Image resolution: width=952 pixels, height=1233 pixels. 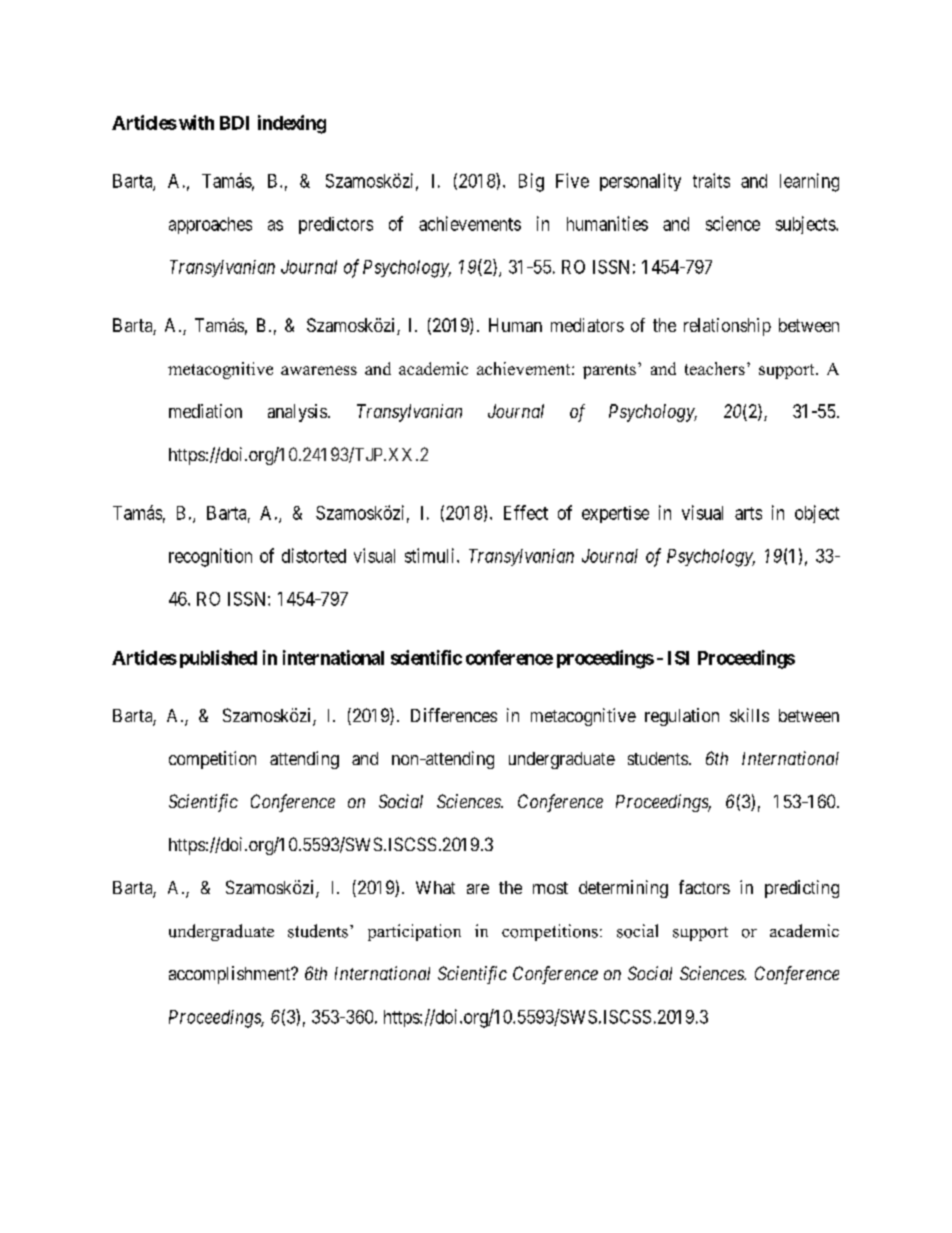 What do you see at coordinates (414, 932) in the screenshot?
I see `participation` at bounding box center [414, 932].
